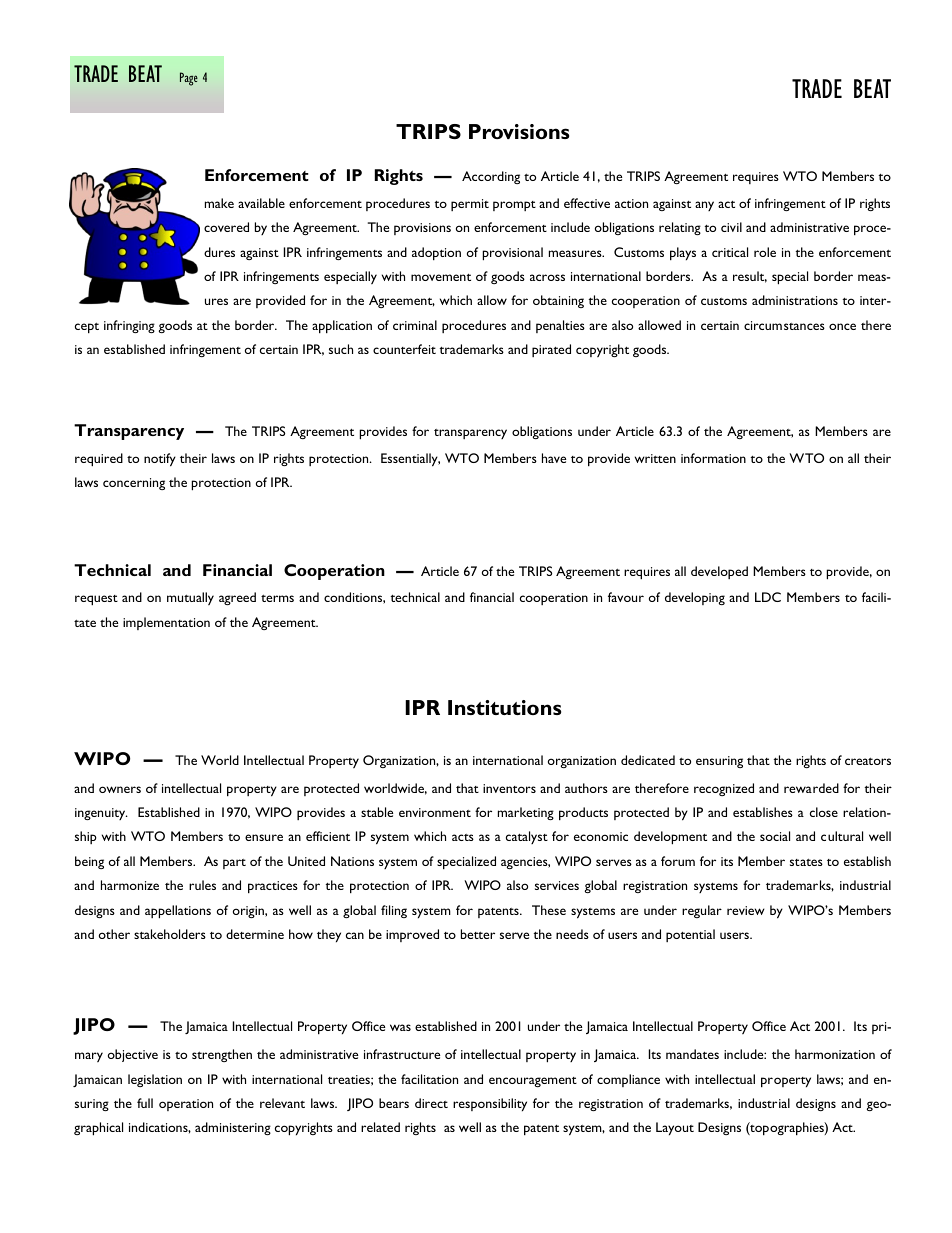 The height and width of the screenshot is (1233, 952). I want to click on have, so click(554, 458).
